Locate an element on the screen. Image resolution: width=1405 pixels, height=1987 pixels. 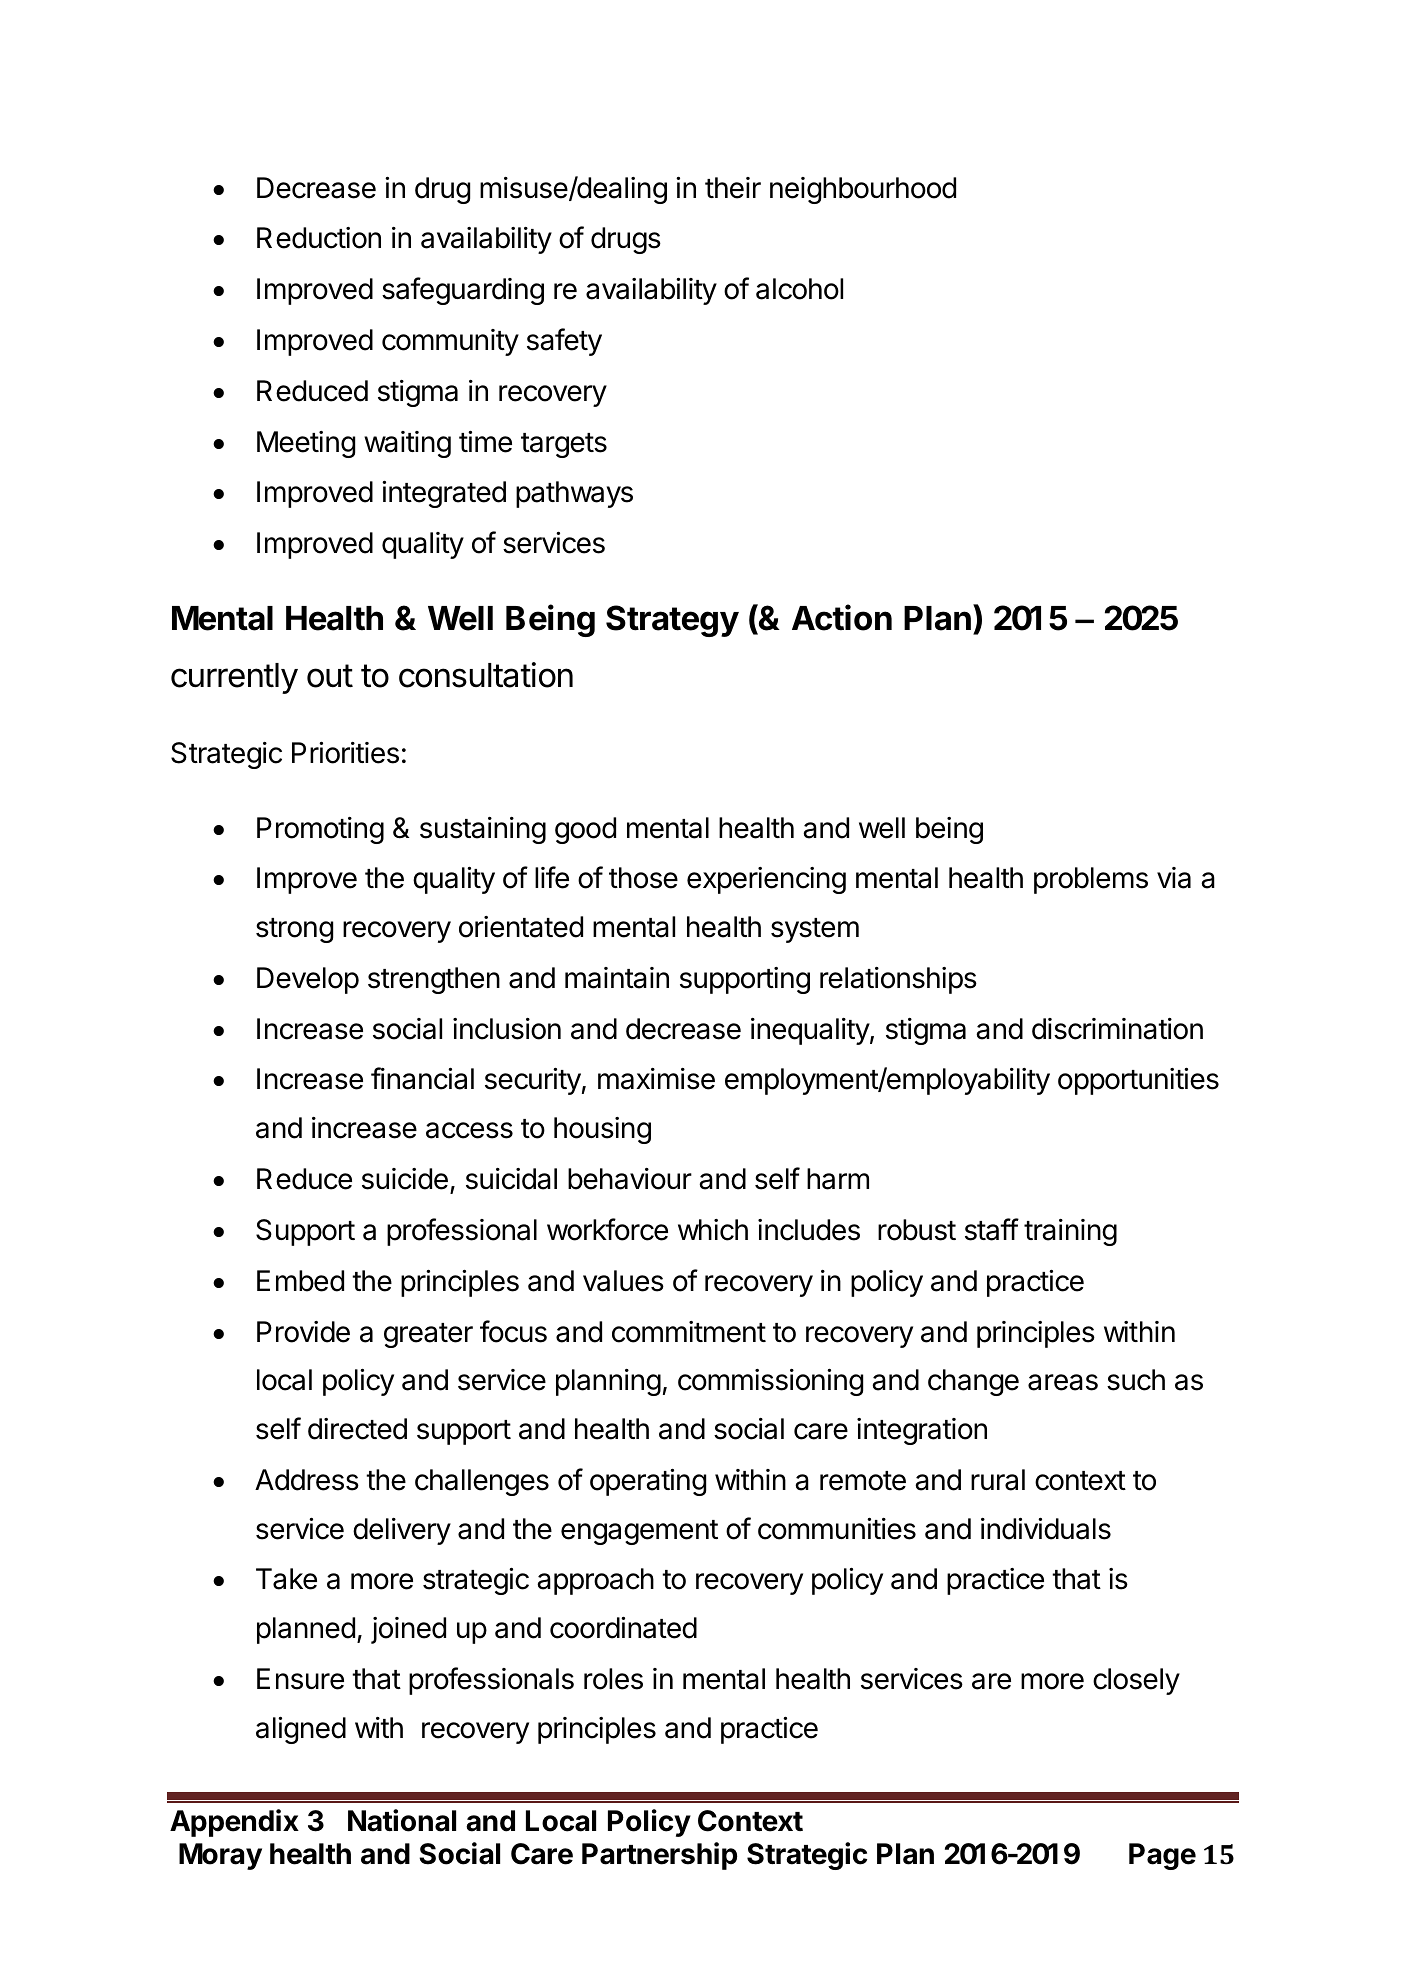
Priorities is located at coordinates (345, 753).
